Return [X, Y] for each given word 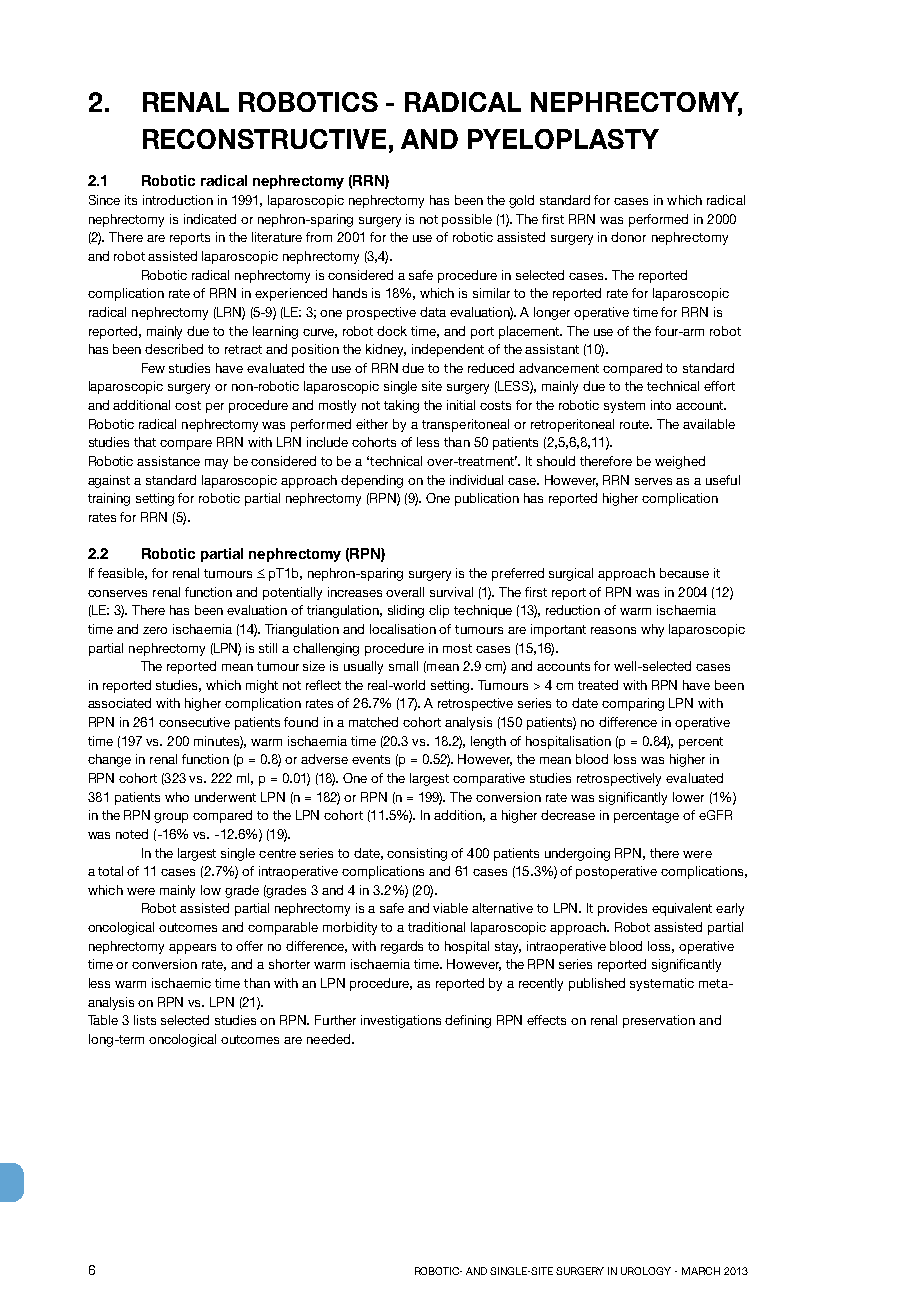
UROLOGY [646, 1271]
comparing [633, 704]
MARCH [701, 1271]
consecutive [194, 722]
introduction [178, 200]
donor [628, 237]
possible [467, 220]
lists [145, 1020]
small [403, 666]
